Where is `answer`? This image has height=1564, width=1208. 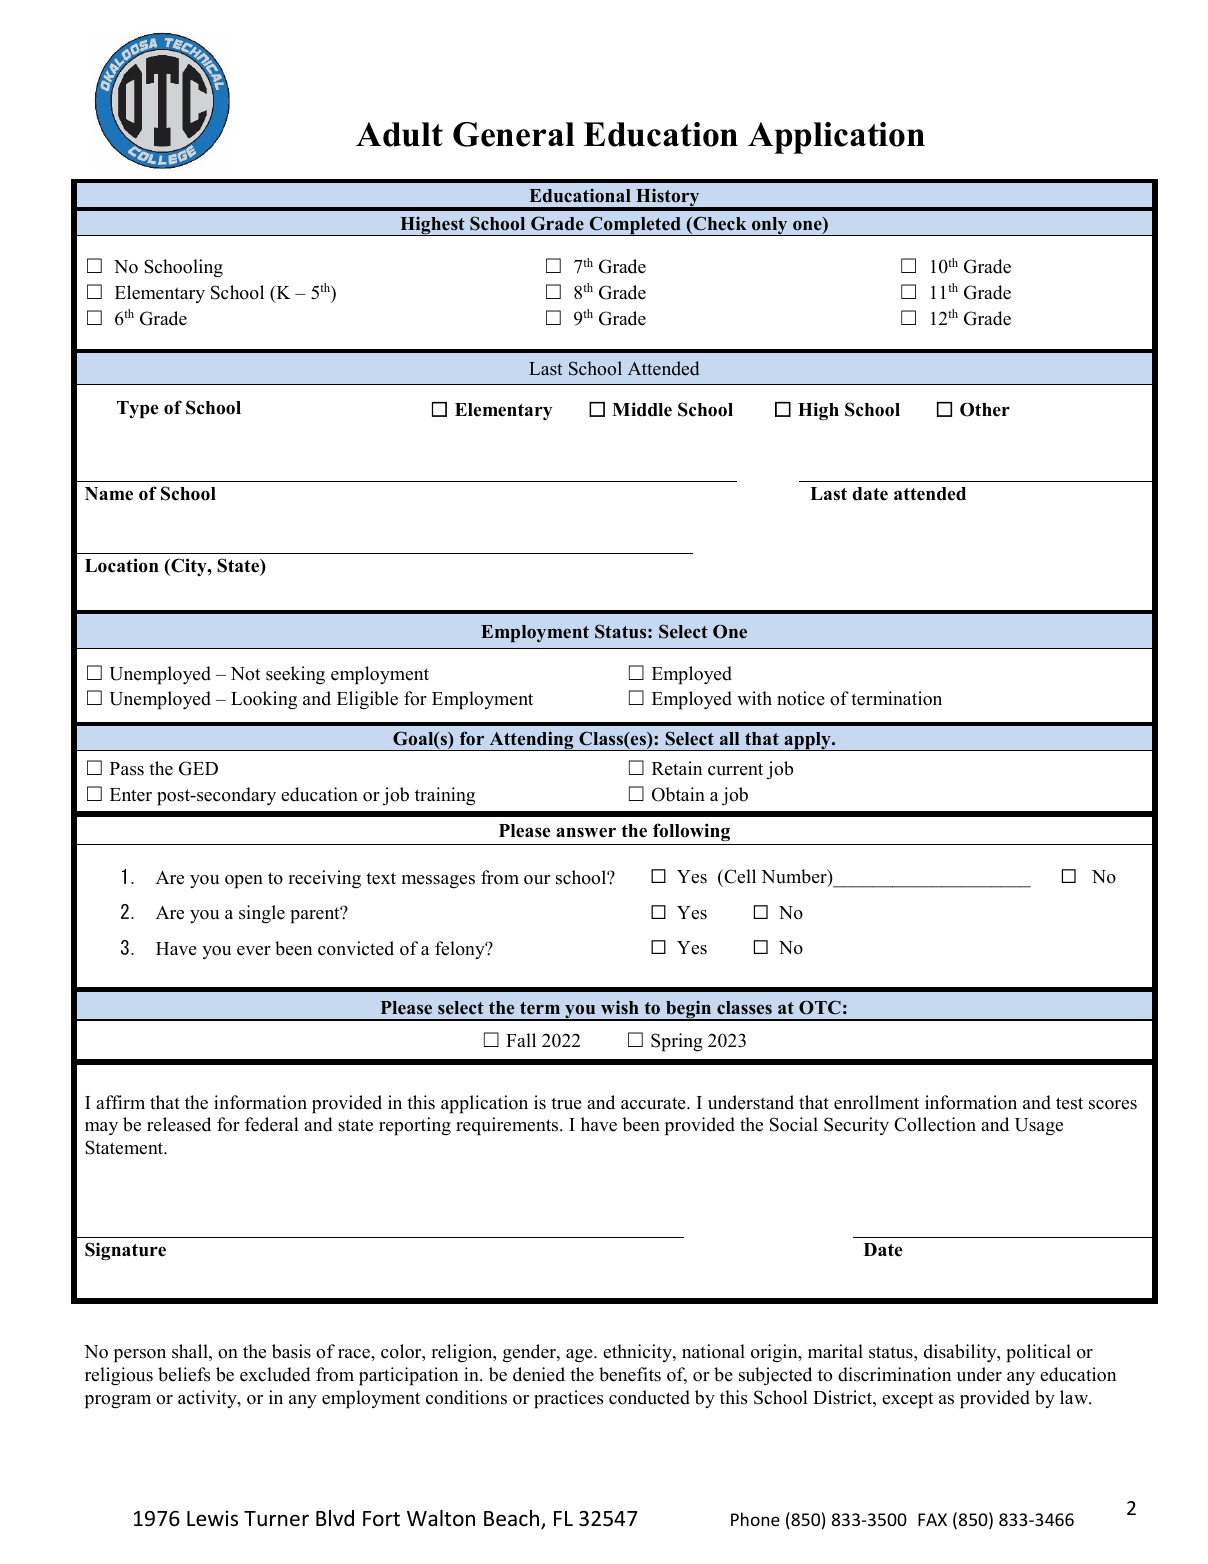 answer is located at coordinates (586, 832).
